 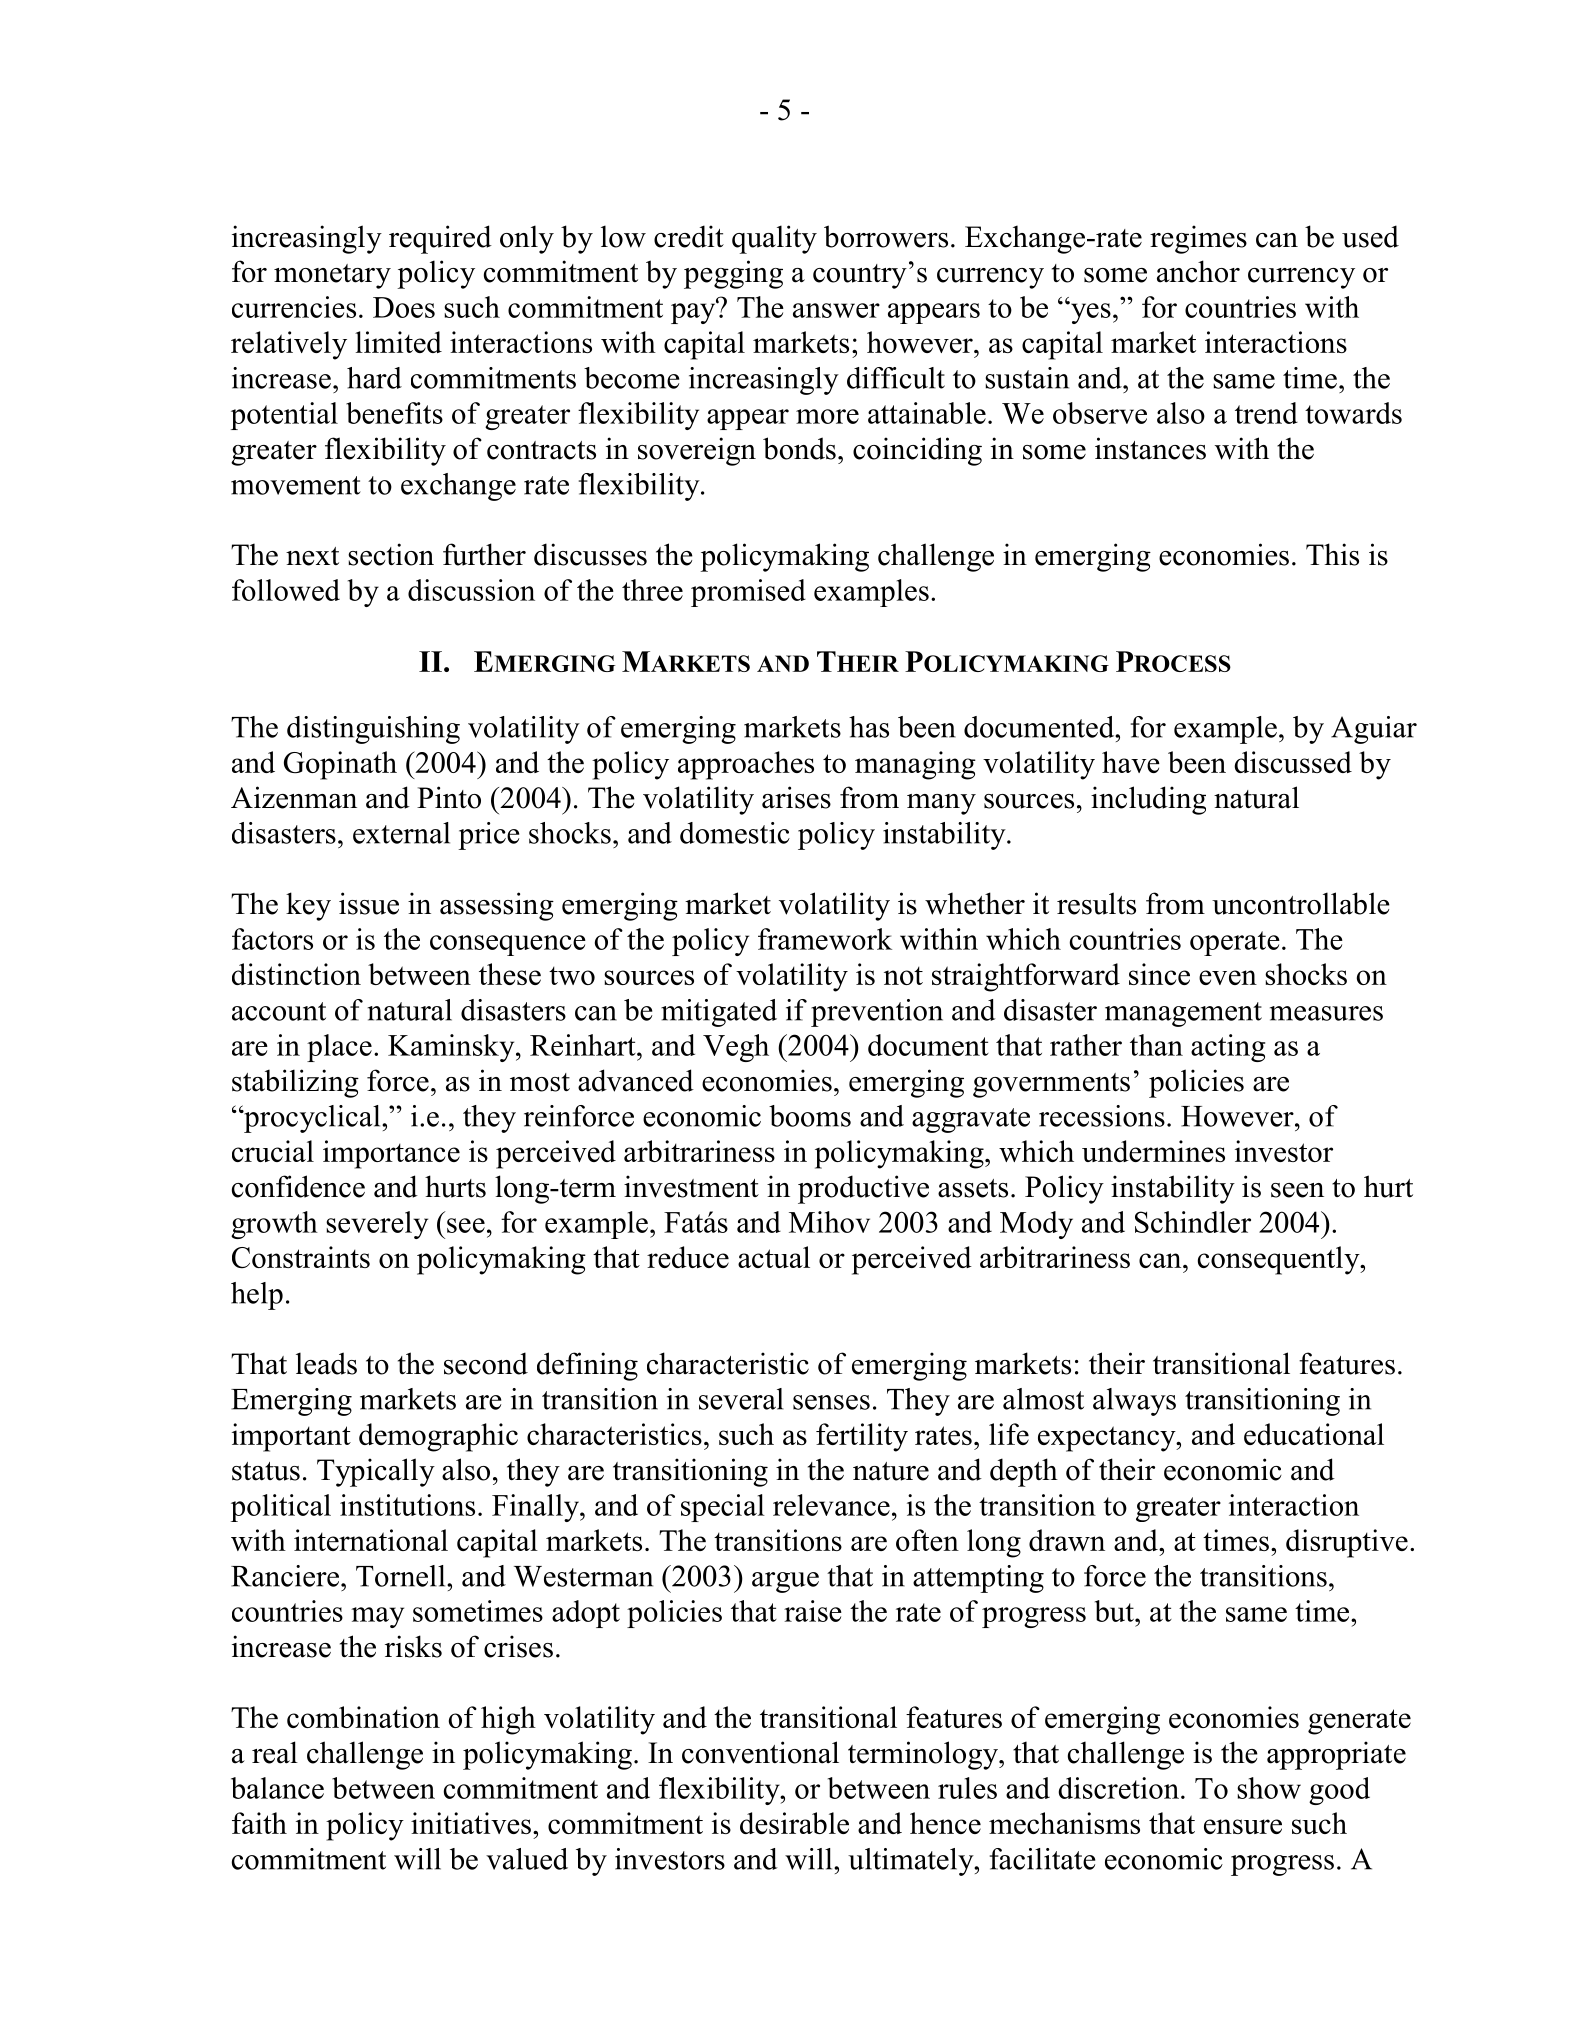 I want to click on place, so click(x=339, y=1048).
